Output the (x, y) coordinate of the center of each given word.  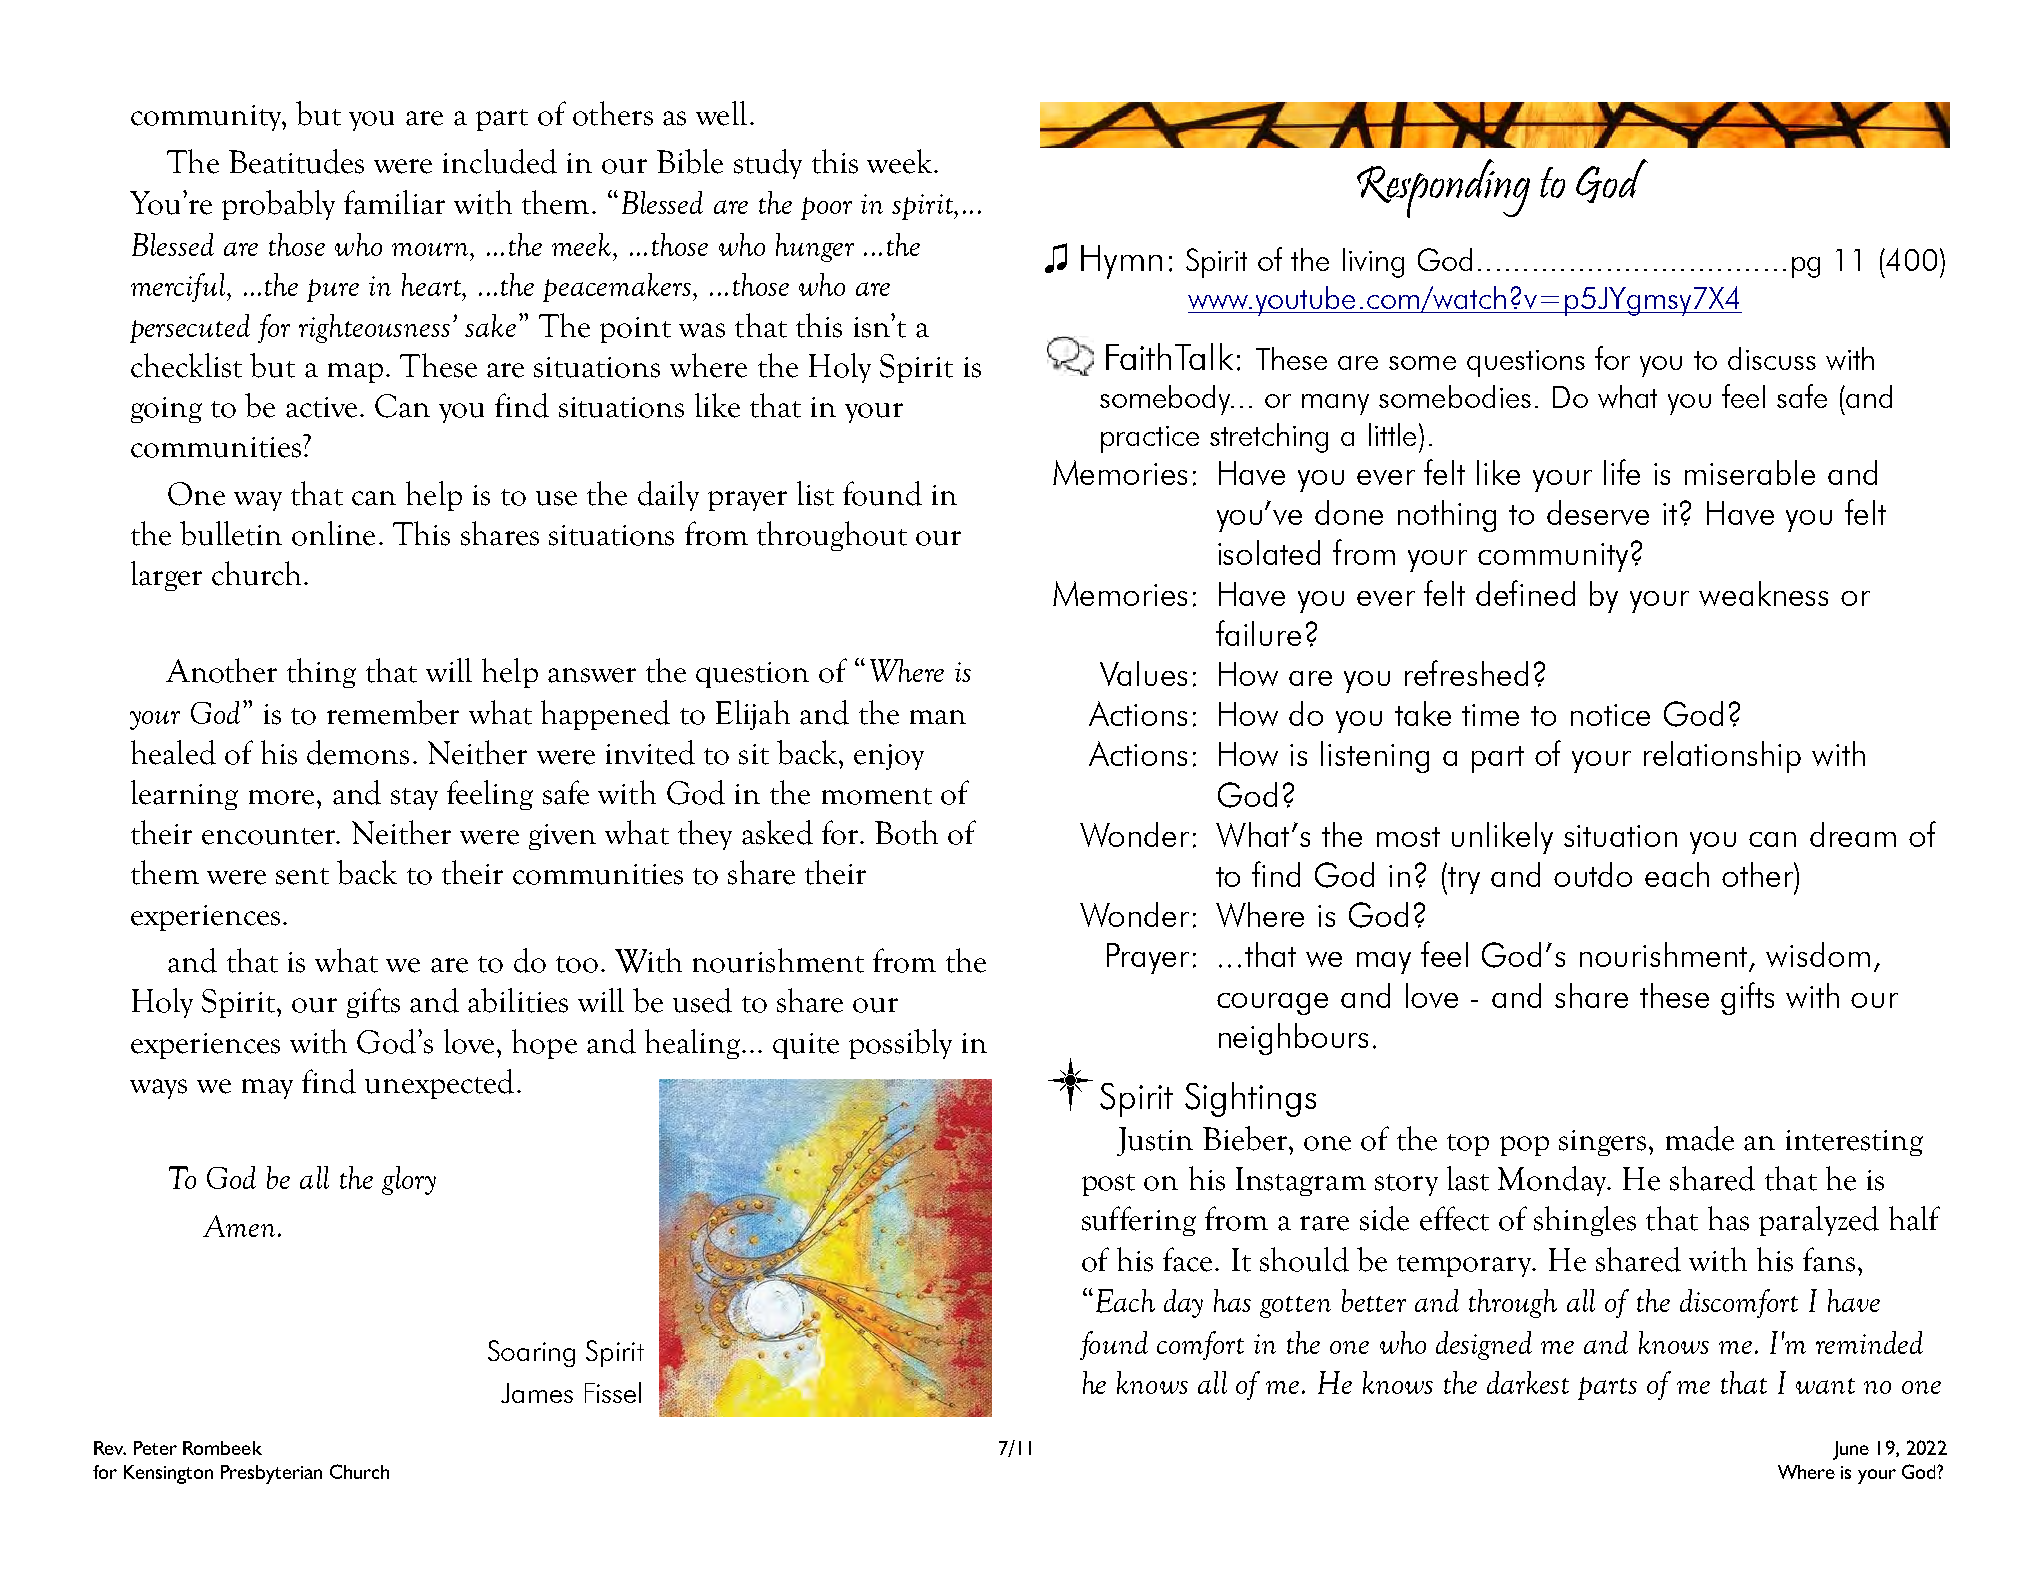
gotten (1295, 1307)
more (281, 797)
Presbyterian (271, 1474)
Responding (1443, 188)
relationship (1722, 757)
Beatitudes (296, 161)
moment (877, 796)
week (901, 161)
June (1851, 1450)
